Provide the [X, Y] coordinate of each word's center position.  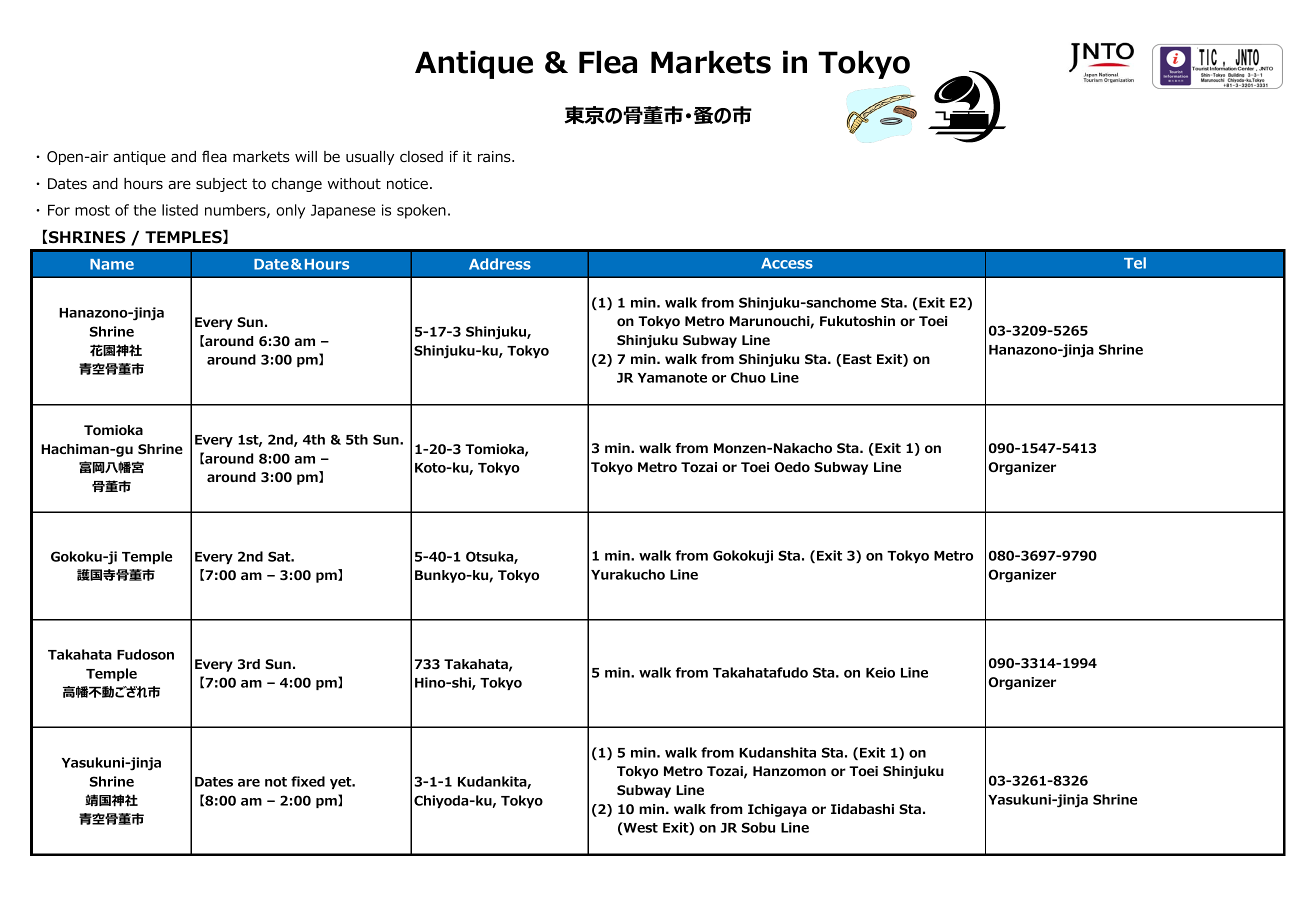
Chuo [748, 377]
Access [787, 263]
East [857, 359]
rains [495, 157]
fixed [308, 781]
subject [221, 185]
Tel [1135, 263]
